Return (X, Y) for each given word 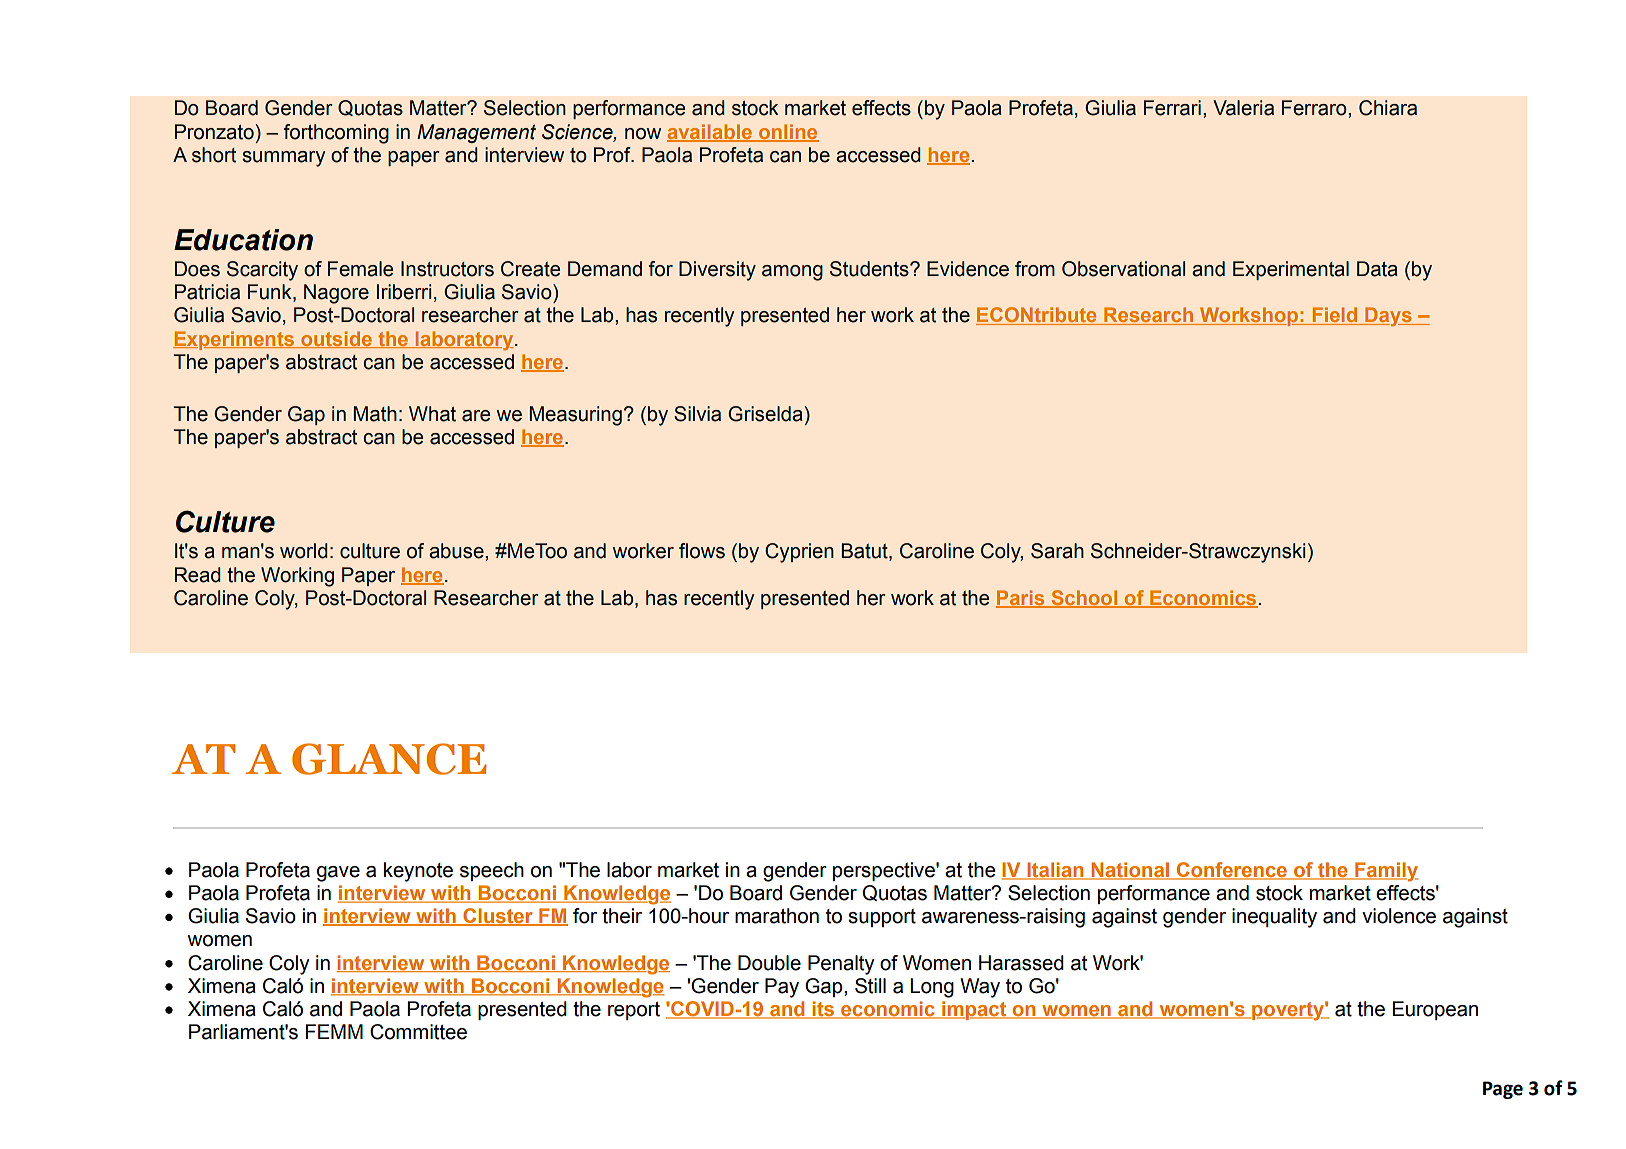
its (823, 1010)
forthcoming (336, 134)
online (788, 132)
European (1435, 1010)
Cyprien (799, 553)
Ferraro (1315, 108)
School (1084, 598)
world (304, 551)
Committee (418, 1032)
